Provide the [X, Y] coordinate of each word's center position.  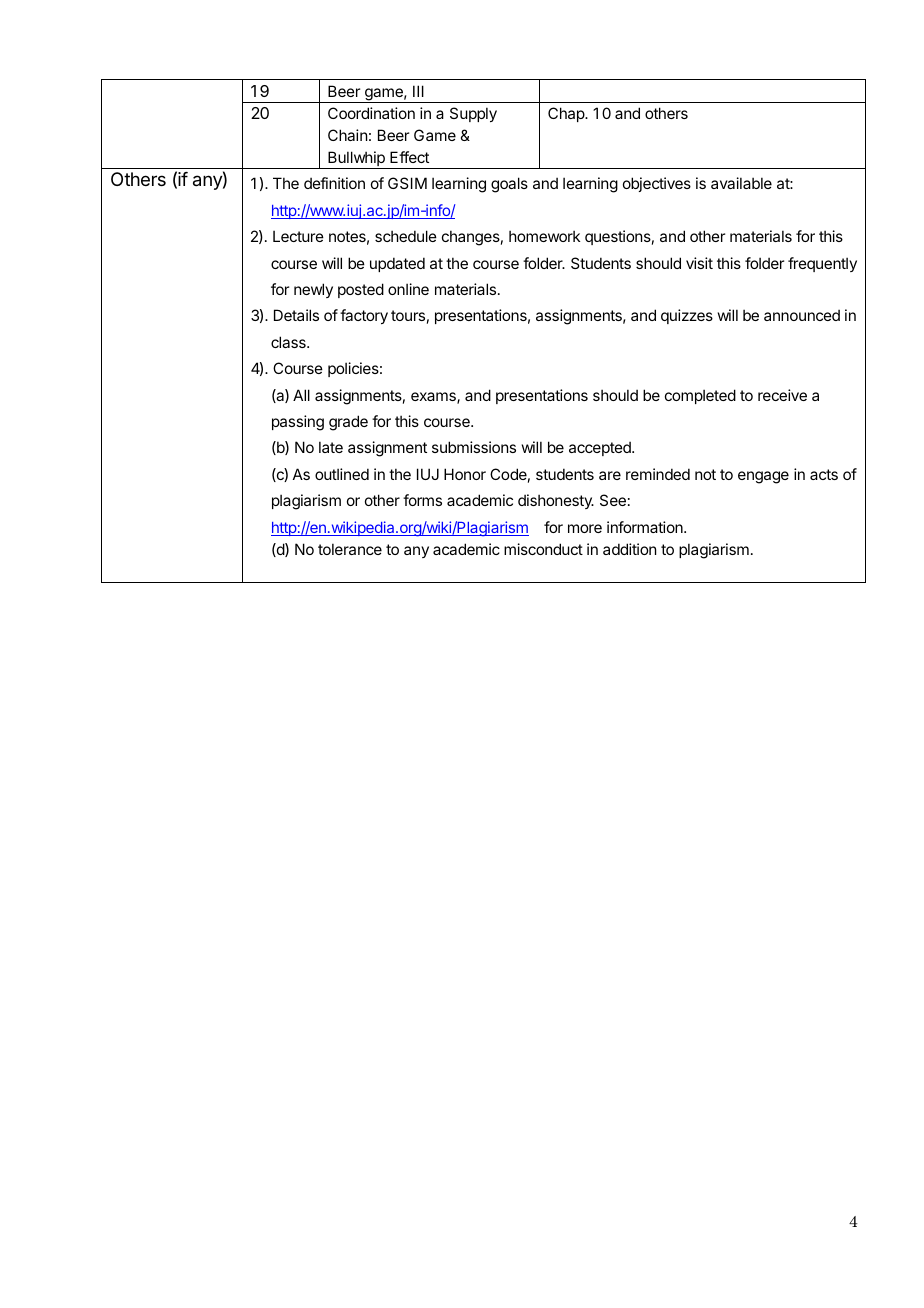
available [741, 183]
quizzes [687, 316]
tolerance [350, 549]
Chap [567, 114]
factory [364, 316]
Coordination [371, 113]
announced [802, 315]
